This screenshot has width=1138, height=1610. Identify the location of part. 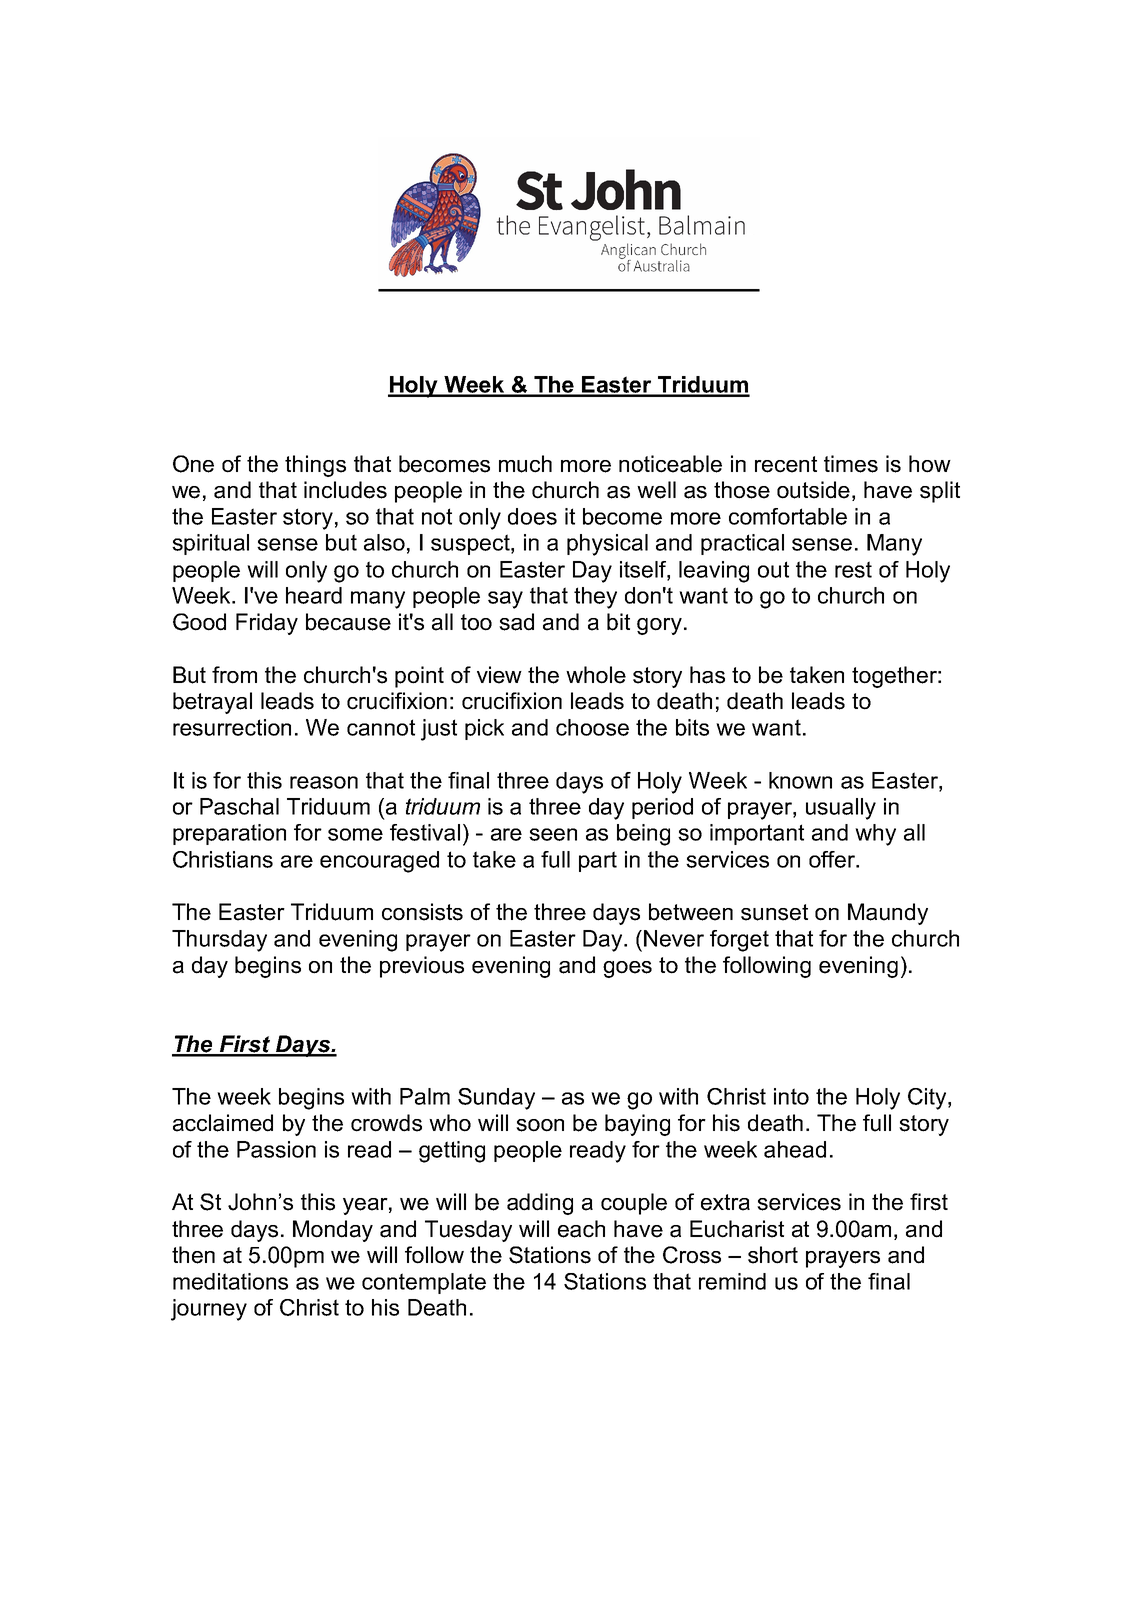
(598, 861).
